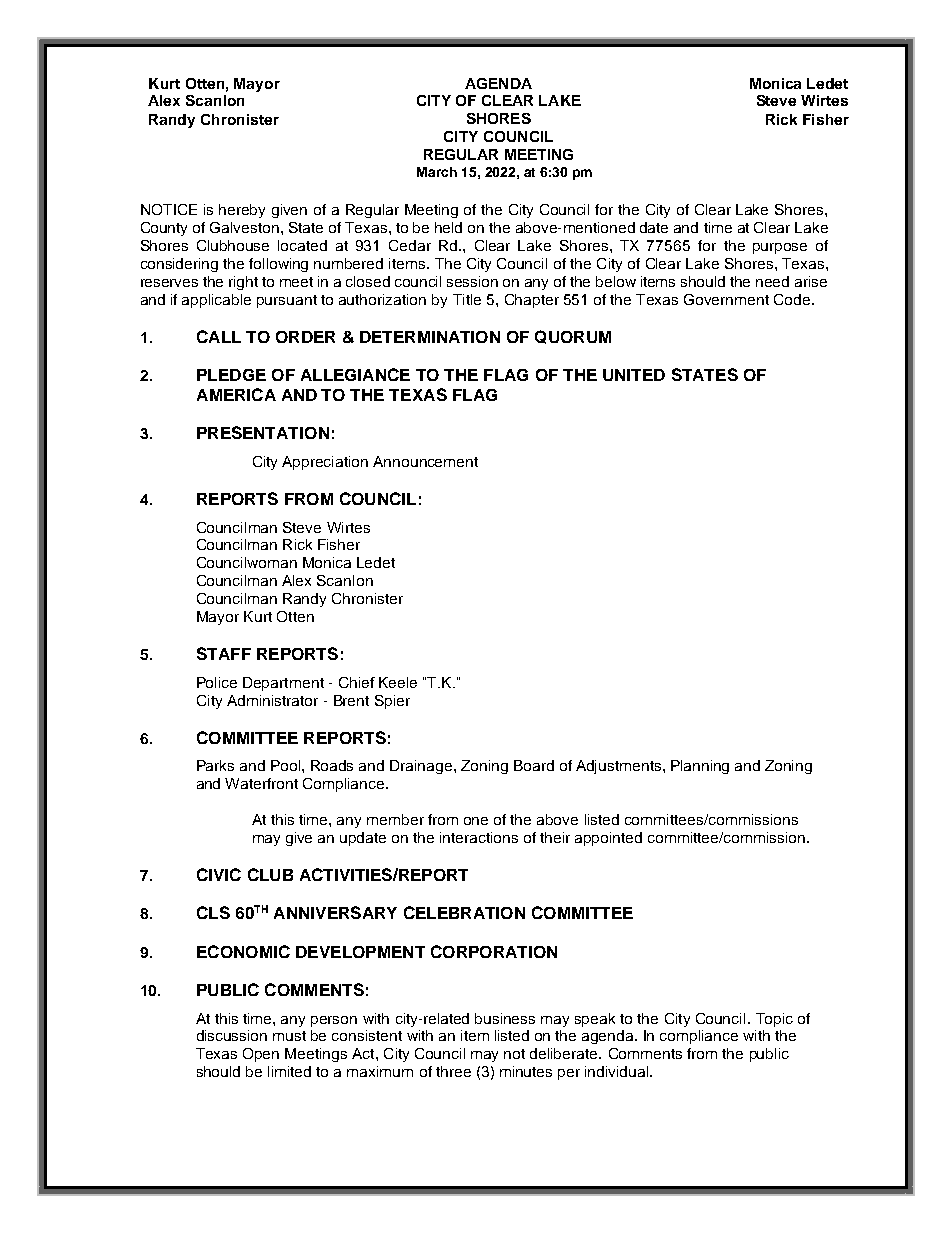 The height and width of the page is (1233, 952). I want to click on AMERICA, so click(236, 394).
